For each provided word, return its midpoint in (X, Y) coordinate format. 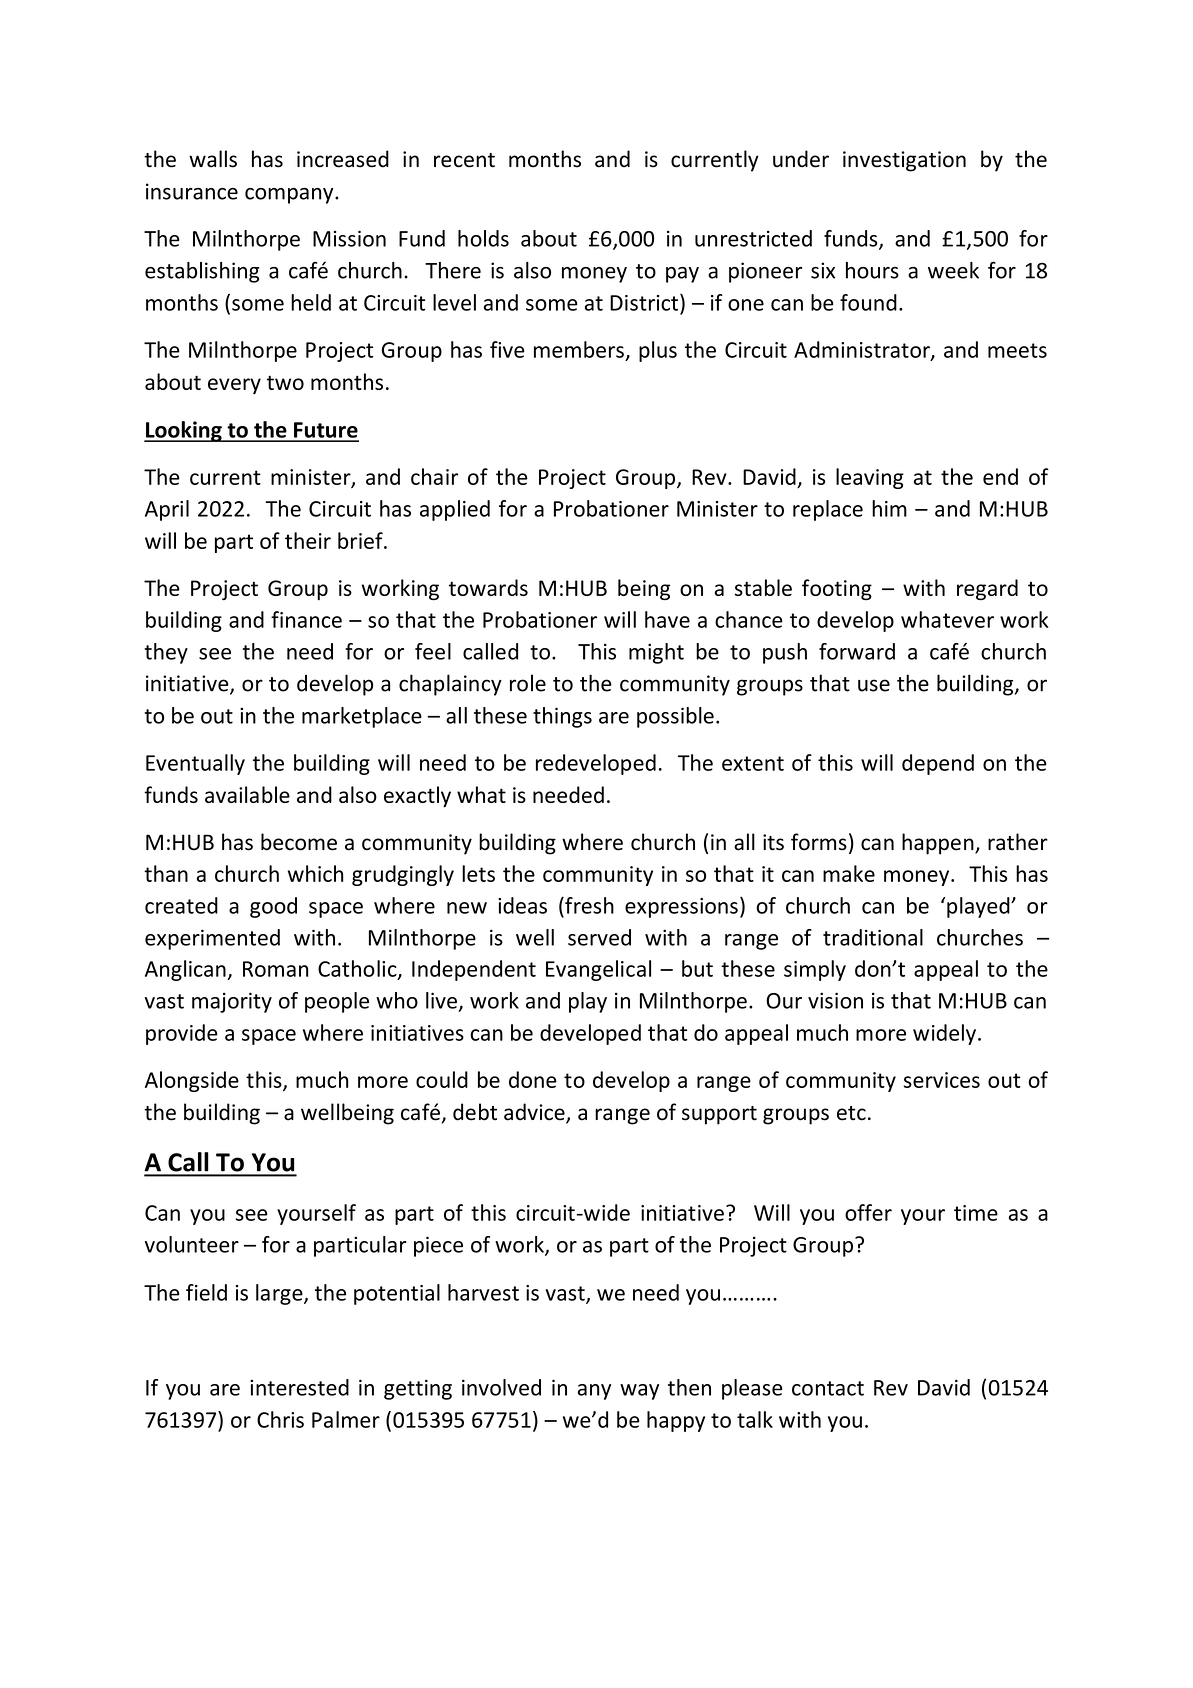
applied (455, 510)
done (533, 1079)
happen (939, 844)
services (942, 1080)
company (290, 196)
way (639, 1392)
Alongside (192, 1081)
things (562, 717)
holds (483, 238)
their (308, 540)
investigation (904, 161)
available (247, 794)
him (889, 508)
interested (299, 1387)
